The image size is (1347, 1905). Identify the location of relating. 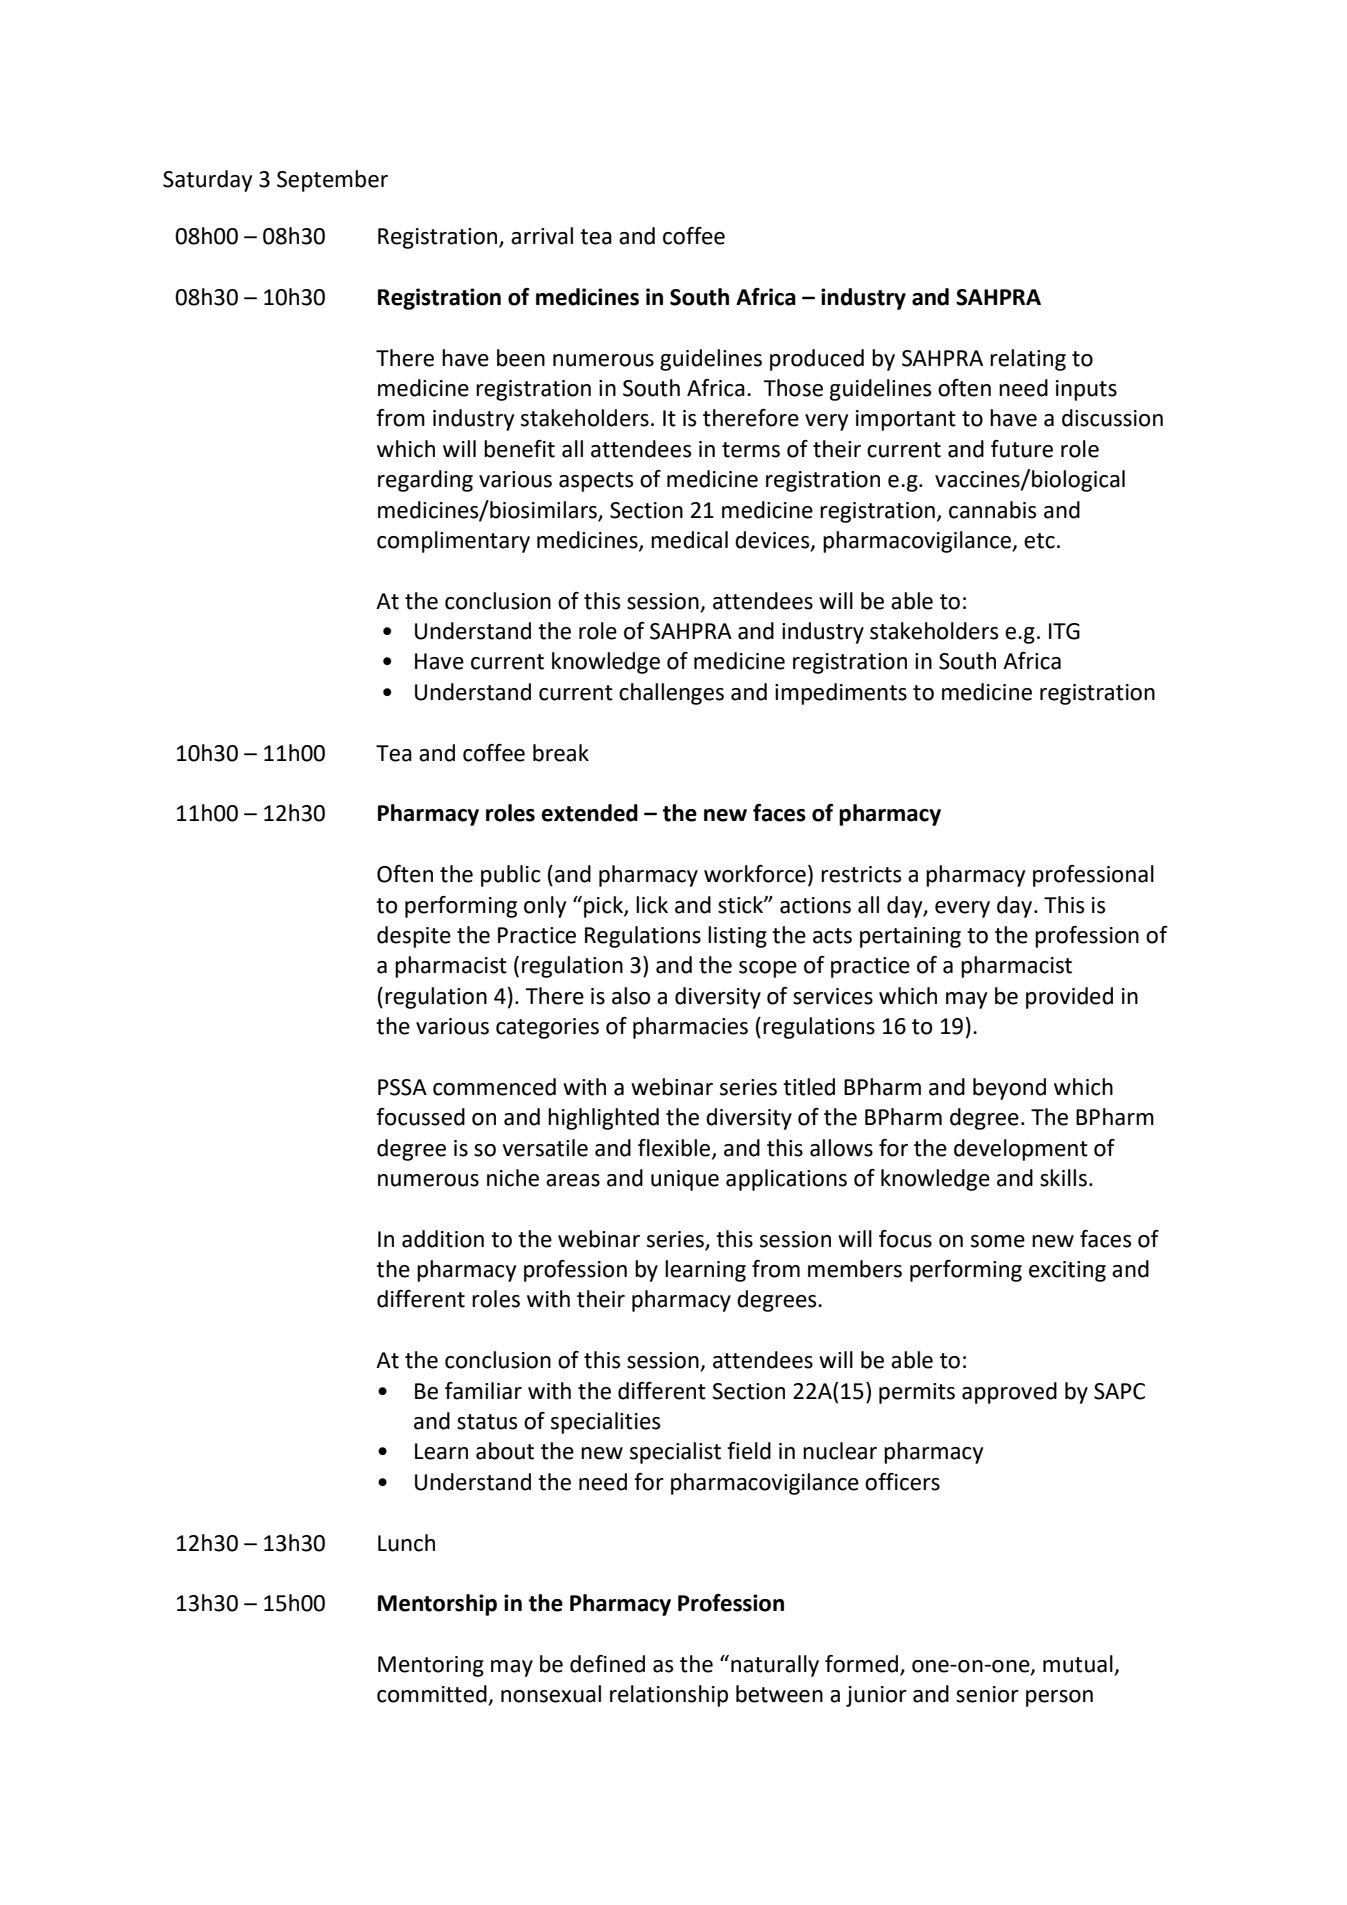
(1028, 360).
